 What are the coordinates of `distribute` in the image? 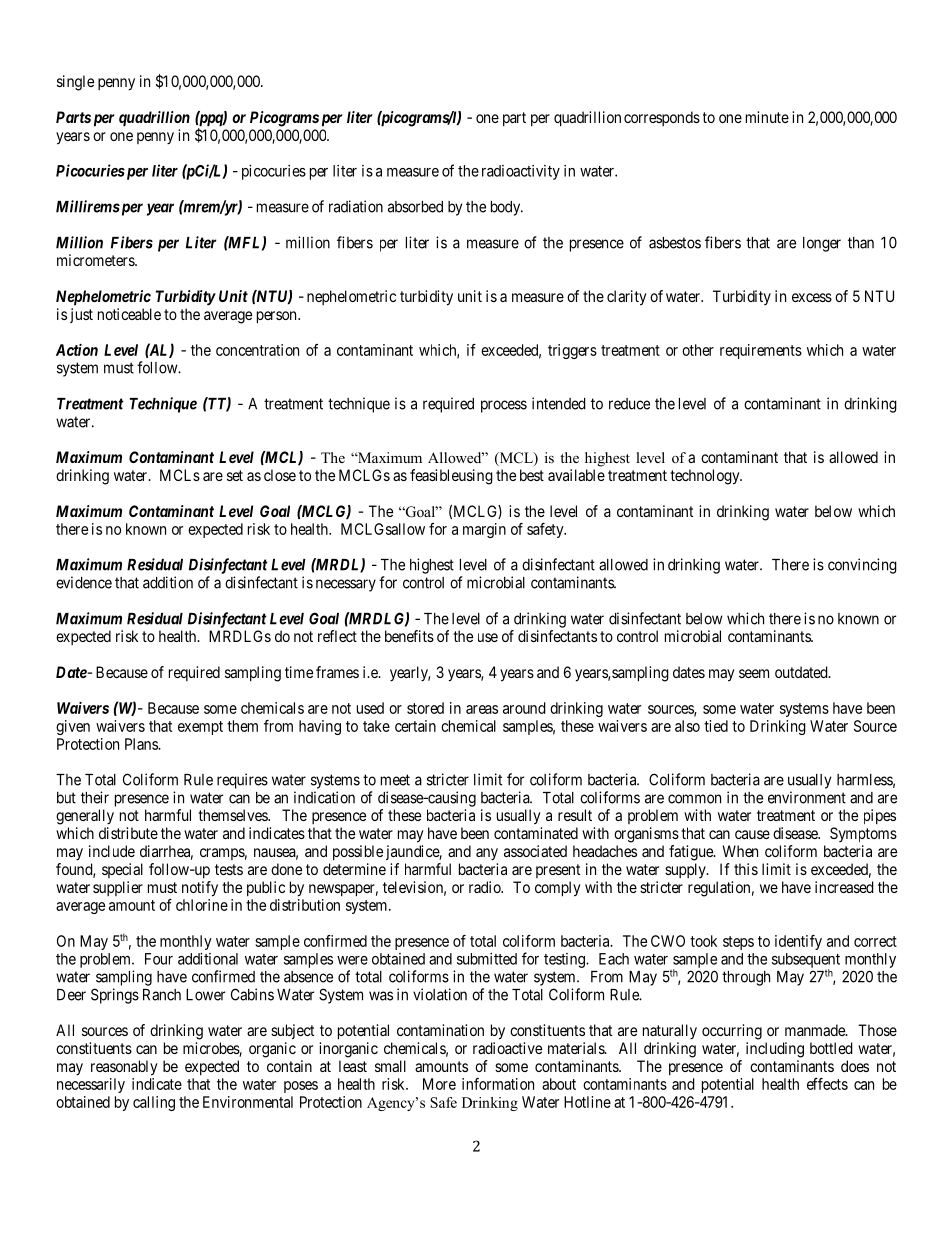 It's located at (128, 833).
